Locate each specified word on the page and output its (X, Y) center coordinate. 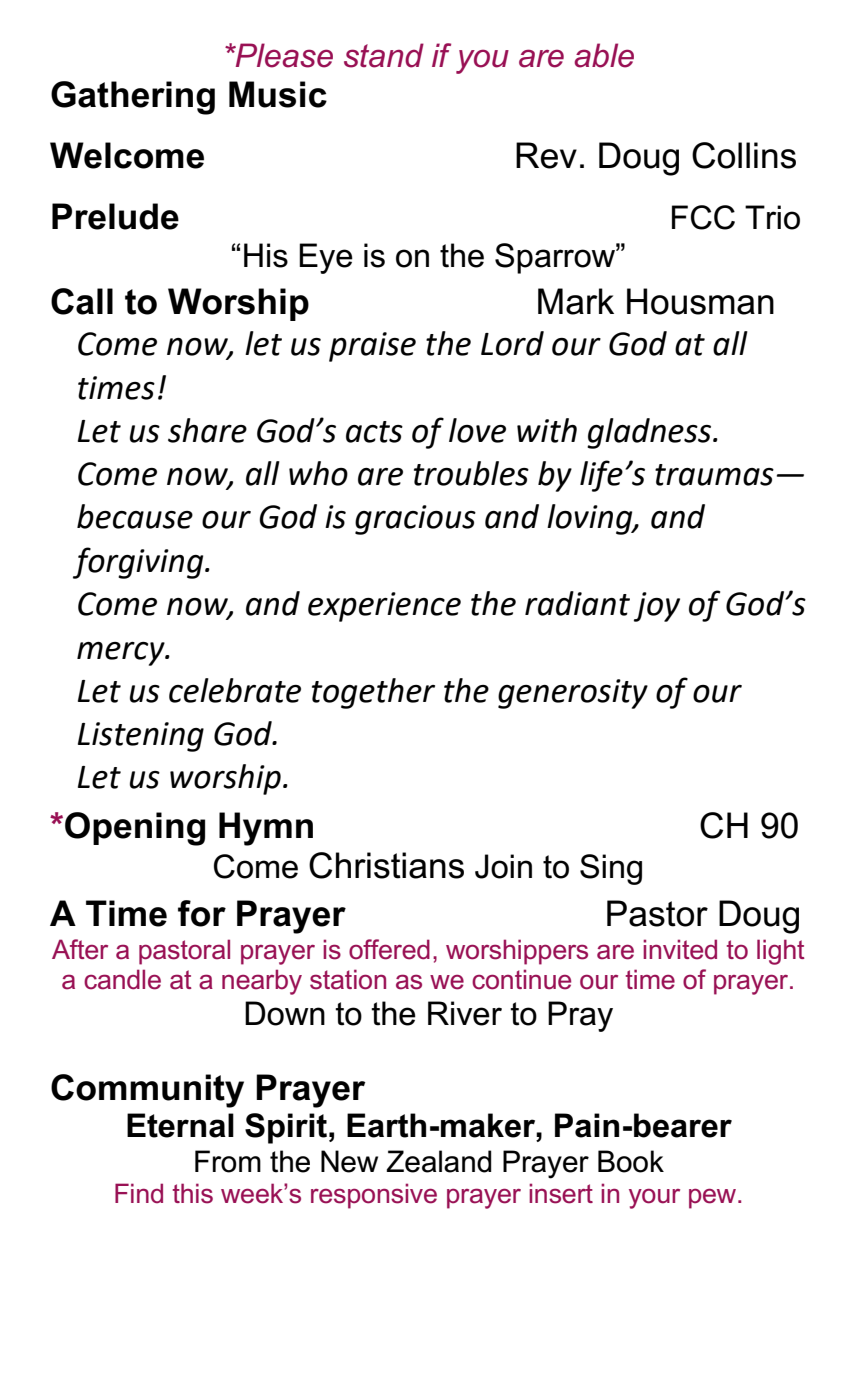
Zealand (438, 1161)
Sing (611, 869)
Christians (386, 865)
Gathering (133, 98)
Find (139, 1193)
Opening (135, 829)
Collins (744, 155)
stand (384, 55)
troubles (471, 473)
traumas (714, 475)
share (207, 430)
